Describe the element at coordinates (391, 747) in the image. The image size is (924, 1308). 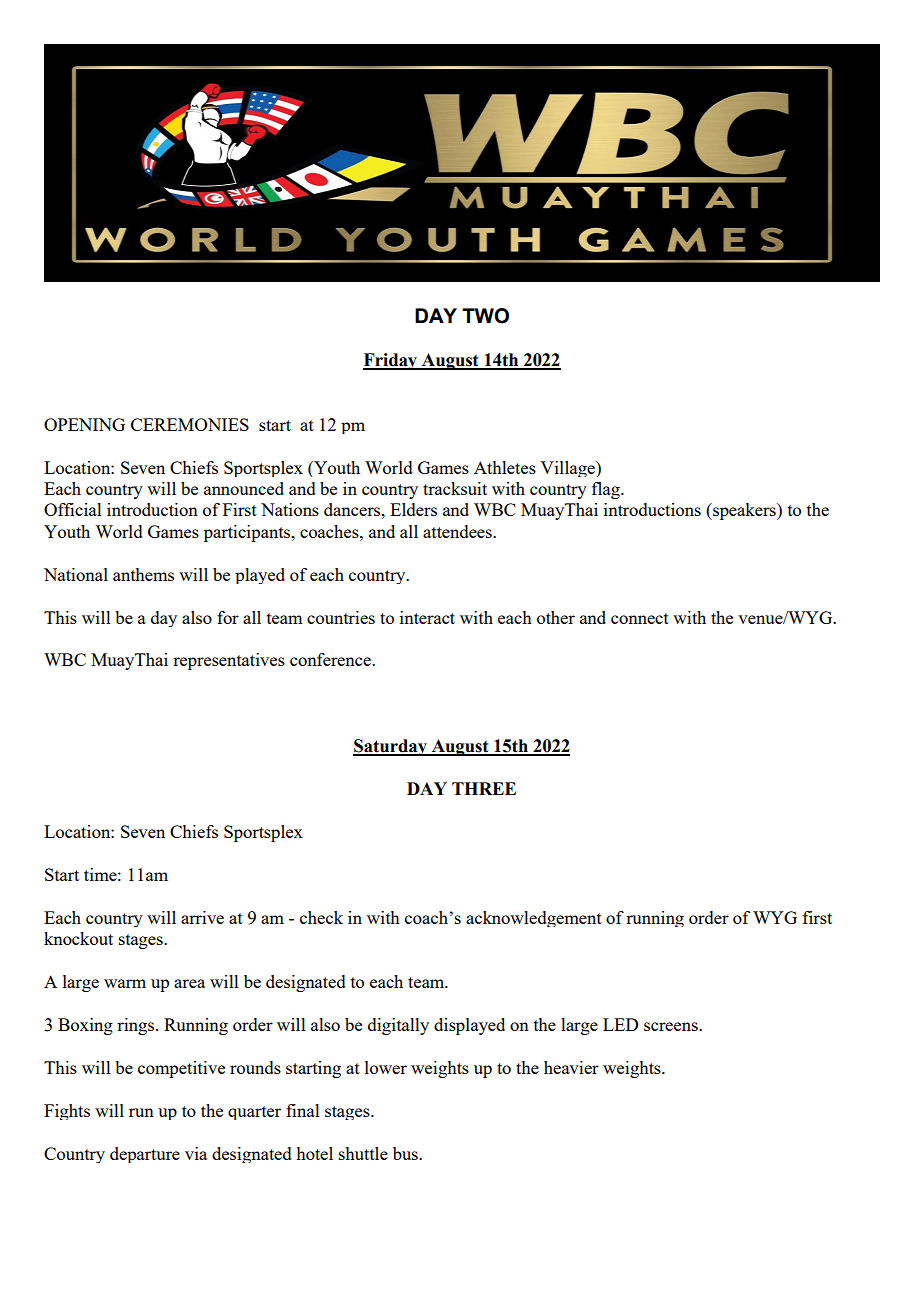
I see `Saturday` at that location.
